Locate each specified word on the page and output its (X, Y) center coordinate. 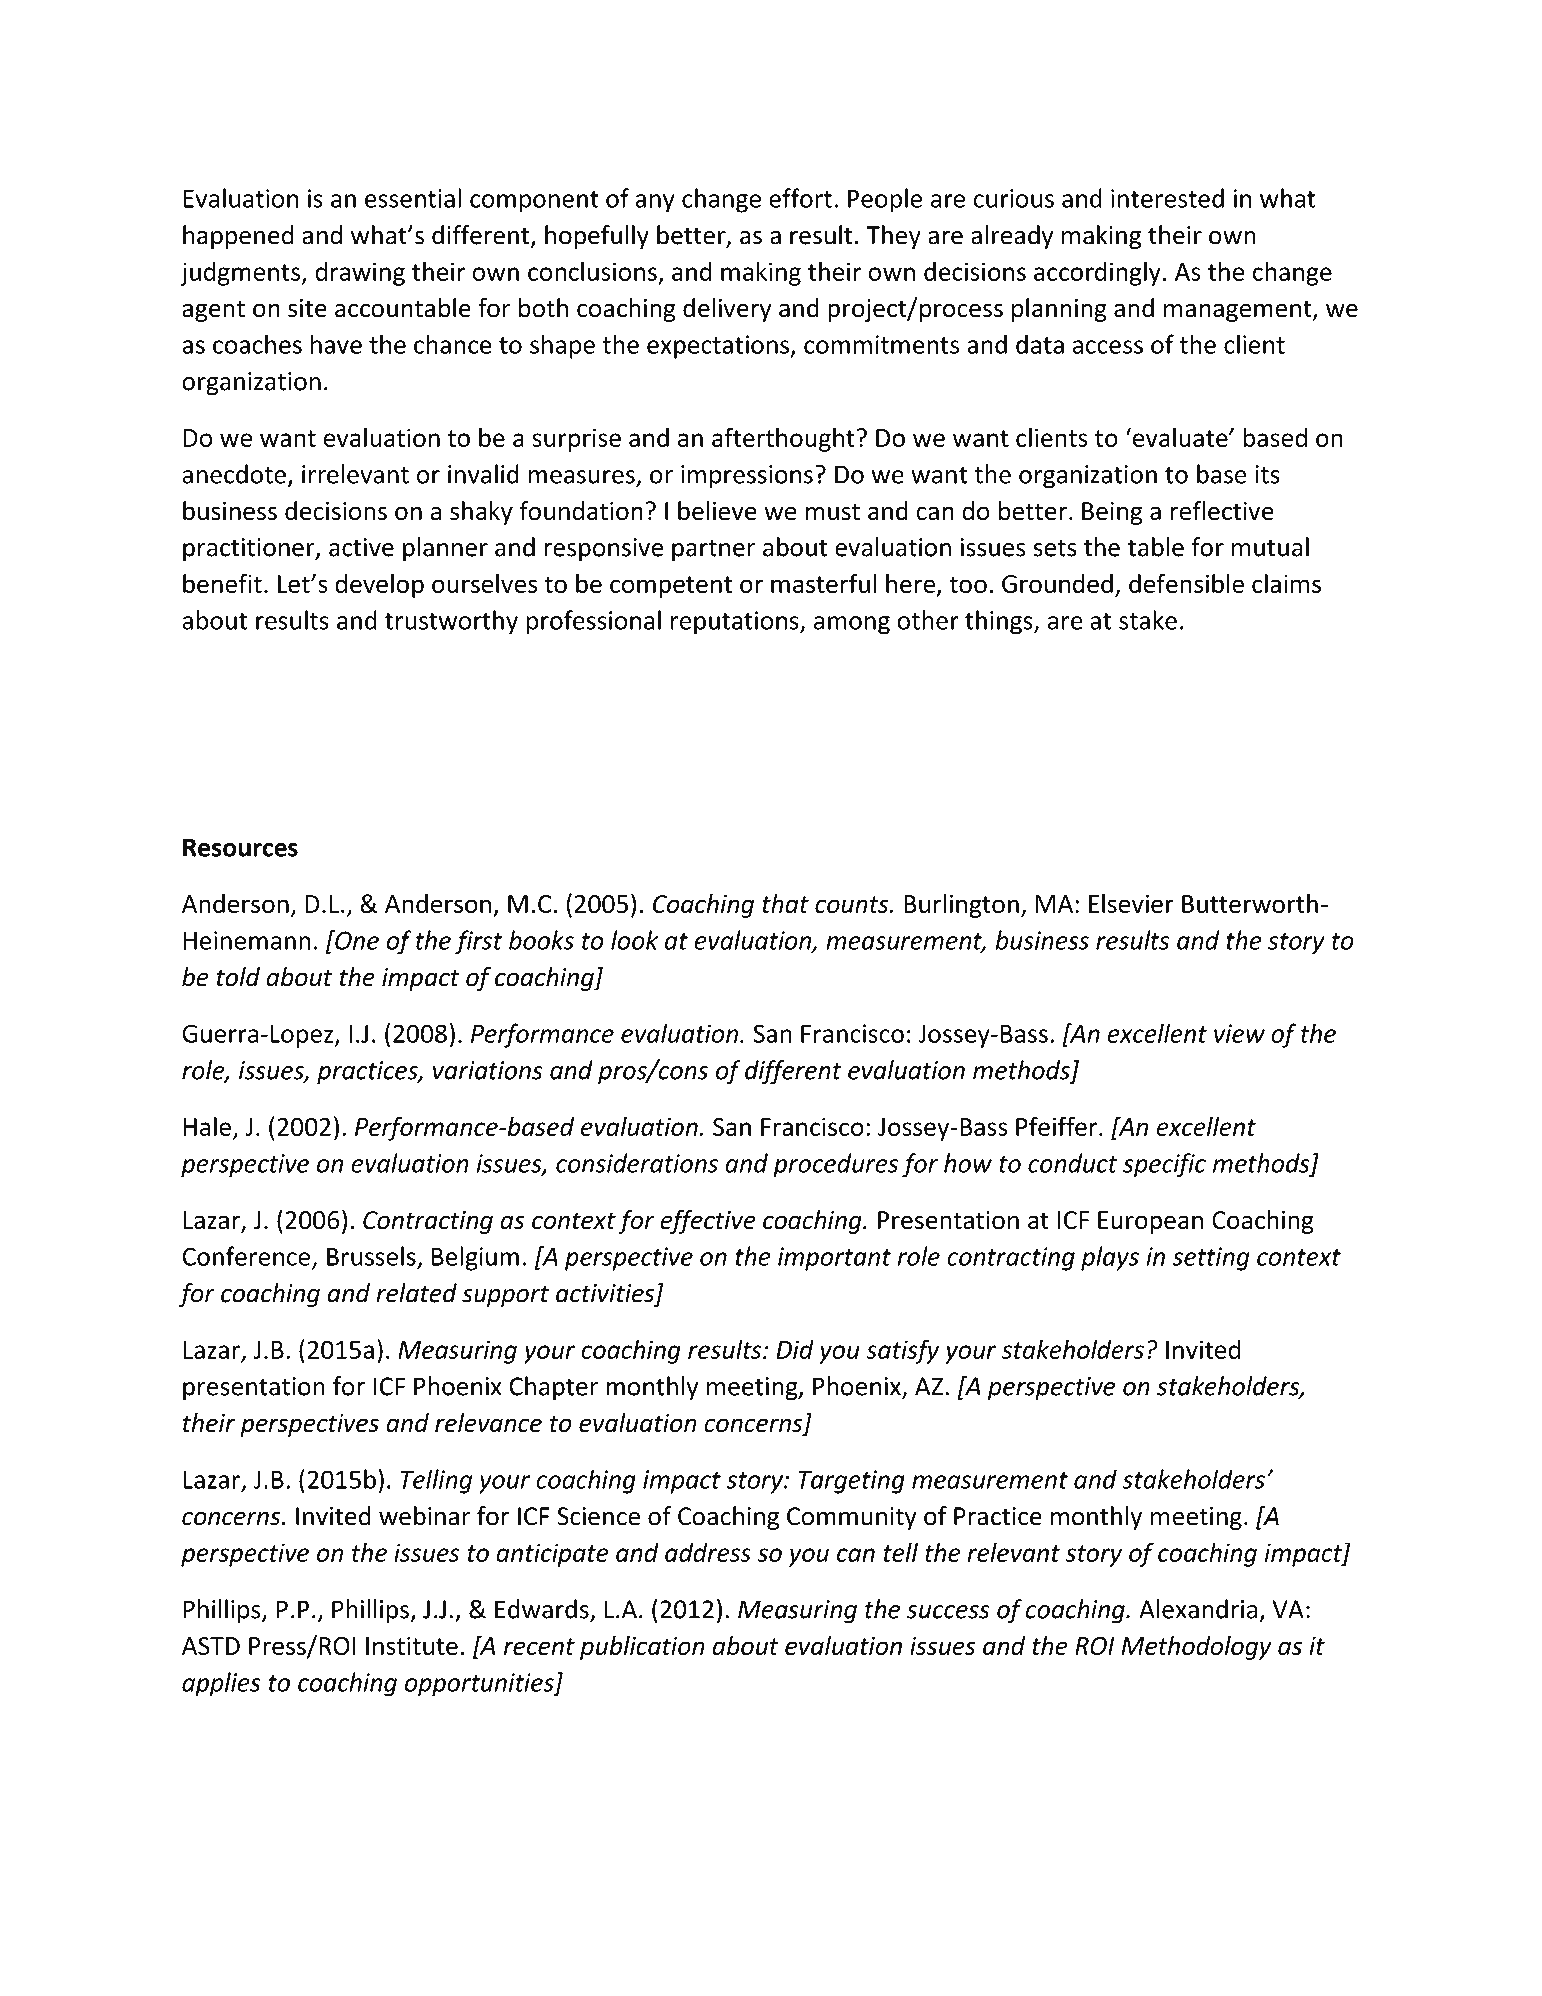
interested (1167, 198)
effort (800, 198)
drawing (360, 274)
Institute (412, 1646)
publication (642, 1648)
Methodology (1197, 1648)
